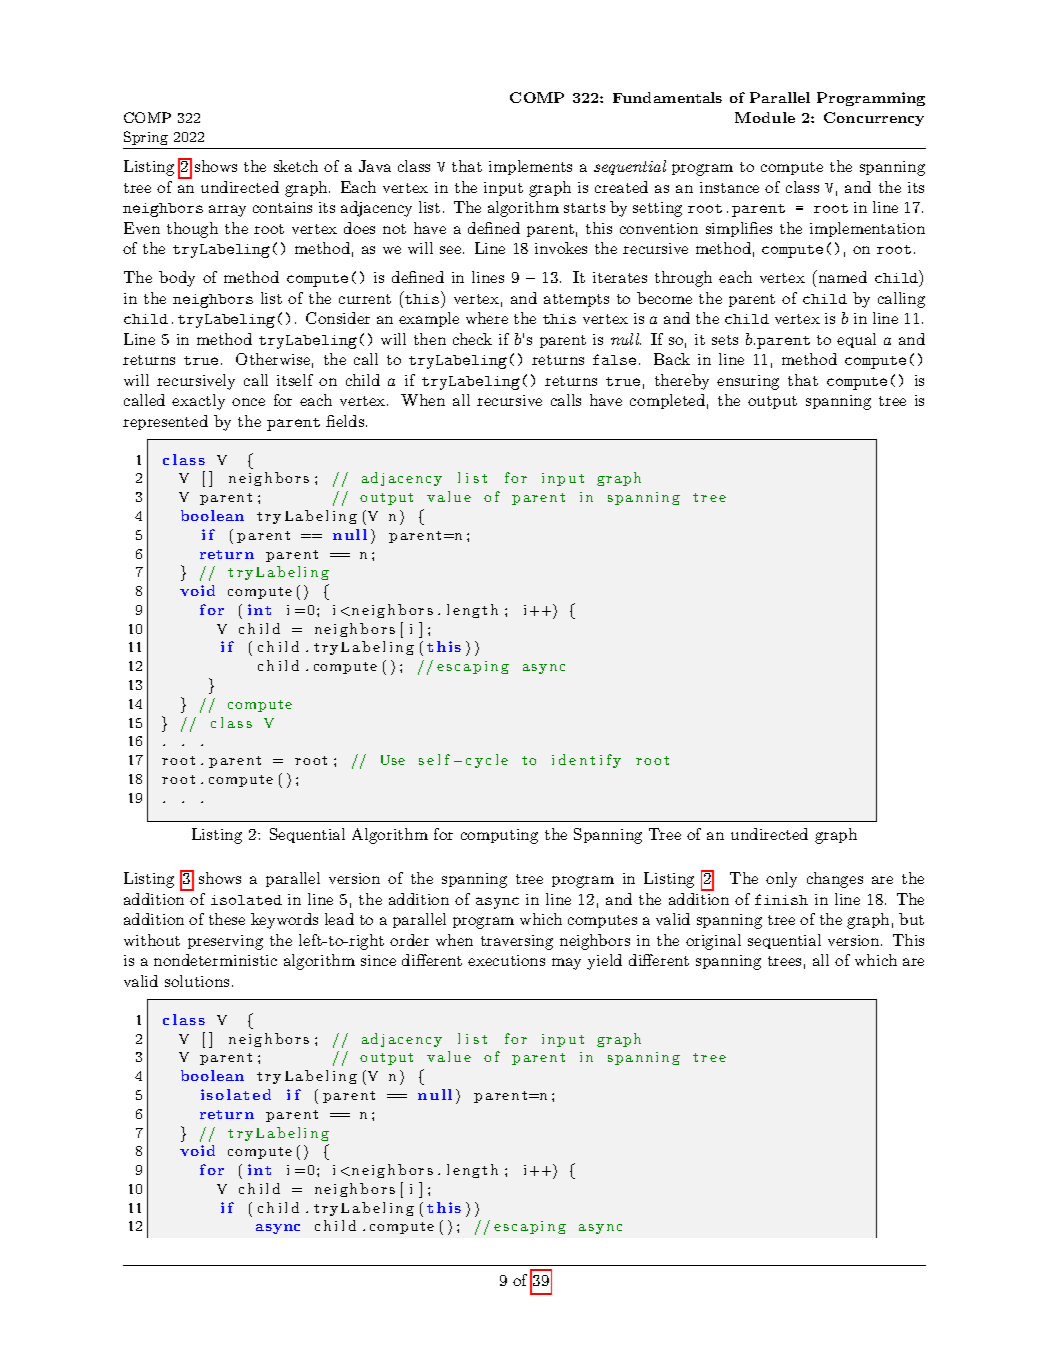  What do you see at coordinates (225, 942) in the screenshot?
I see `preserving` at bounding box center [225, 942].
